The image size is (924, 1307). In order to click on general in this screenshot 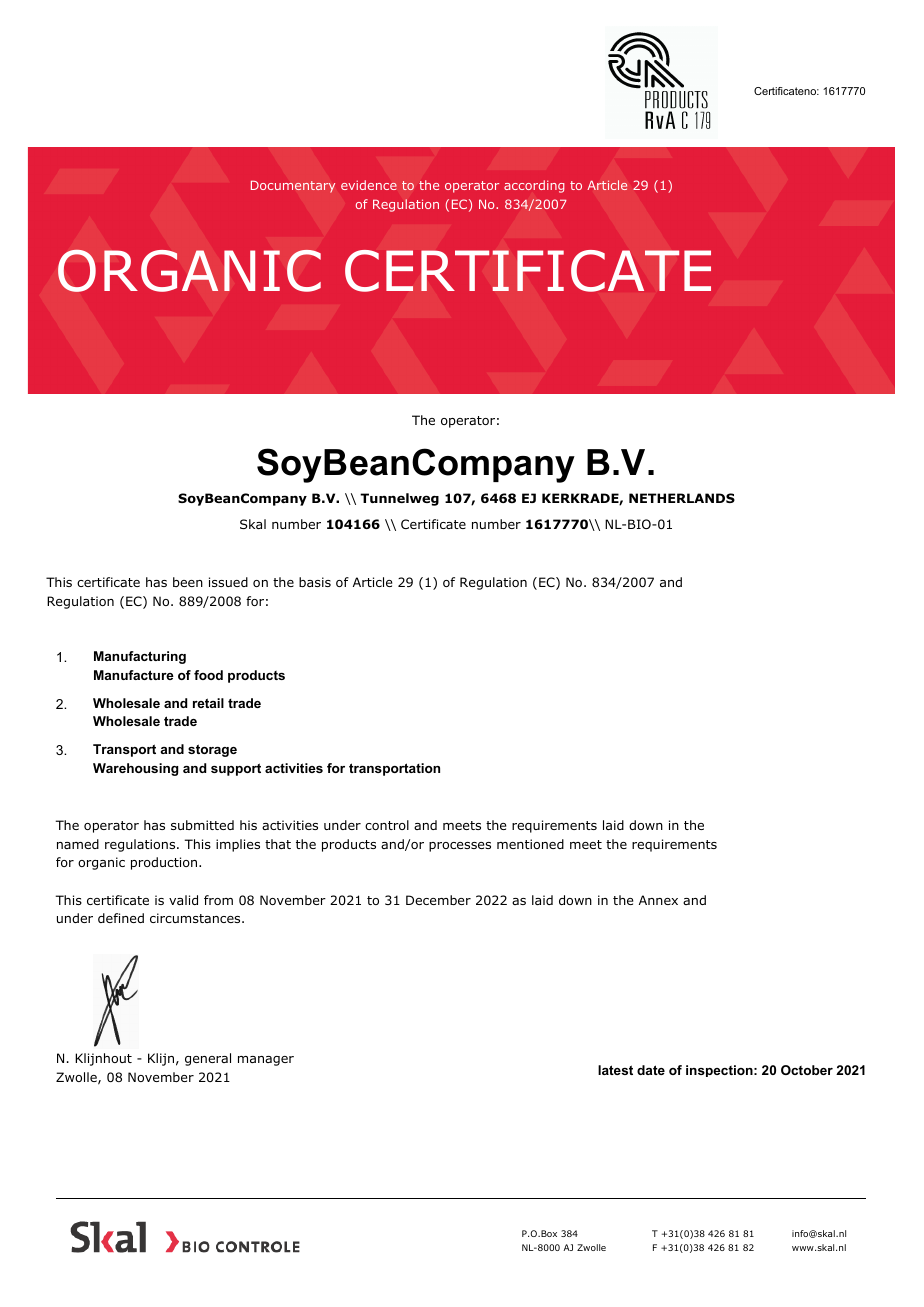, I will do `click(208, 1059)`.
